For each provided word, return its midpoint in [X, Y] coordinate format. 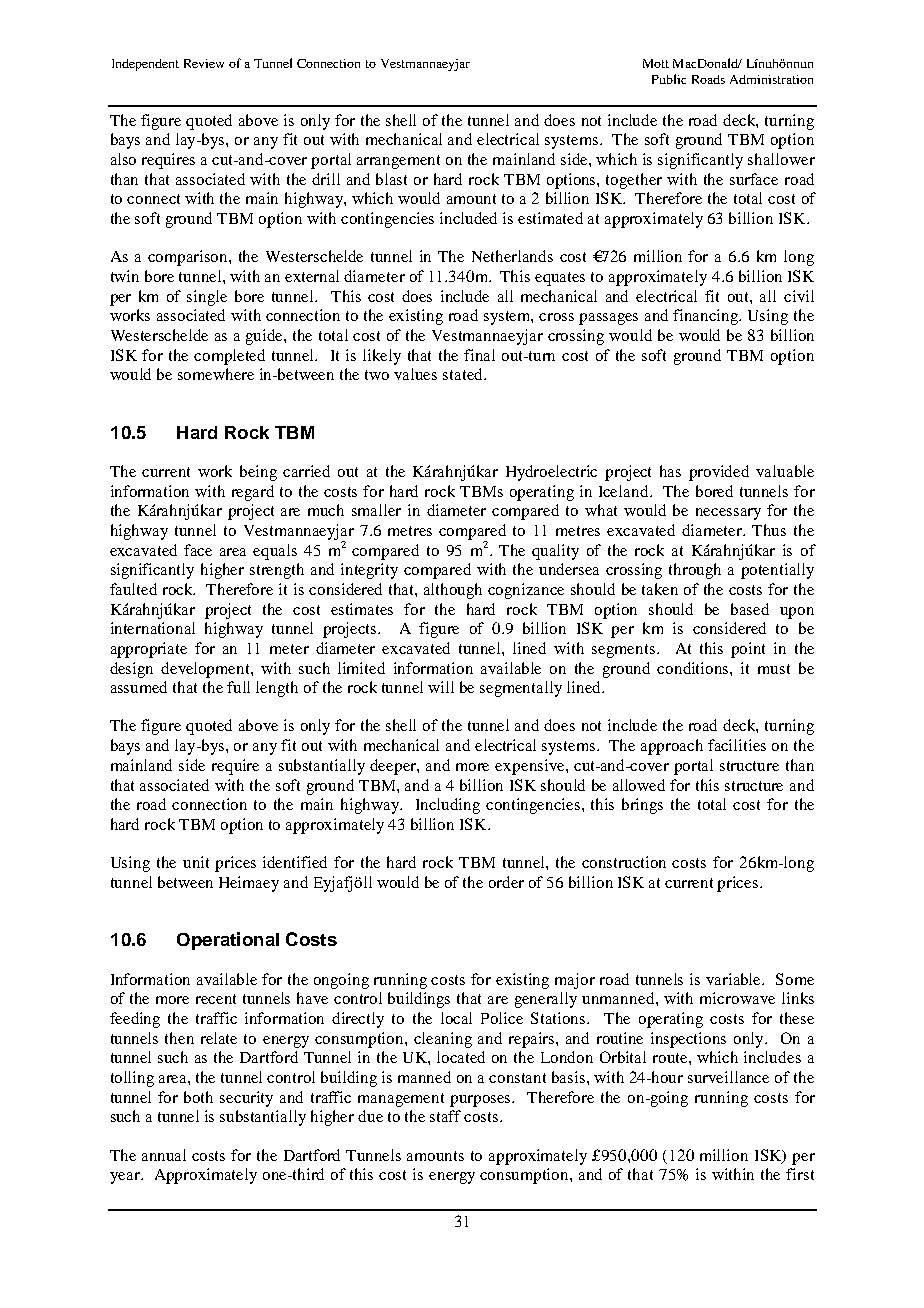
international [153, 628]
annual [164, 1155]
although [453, 591]
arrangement [398, 162]
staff [445, 1116]
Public [669, 79]
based [750, 609]
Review [204, 63]
